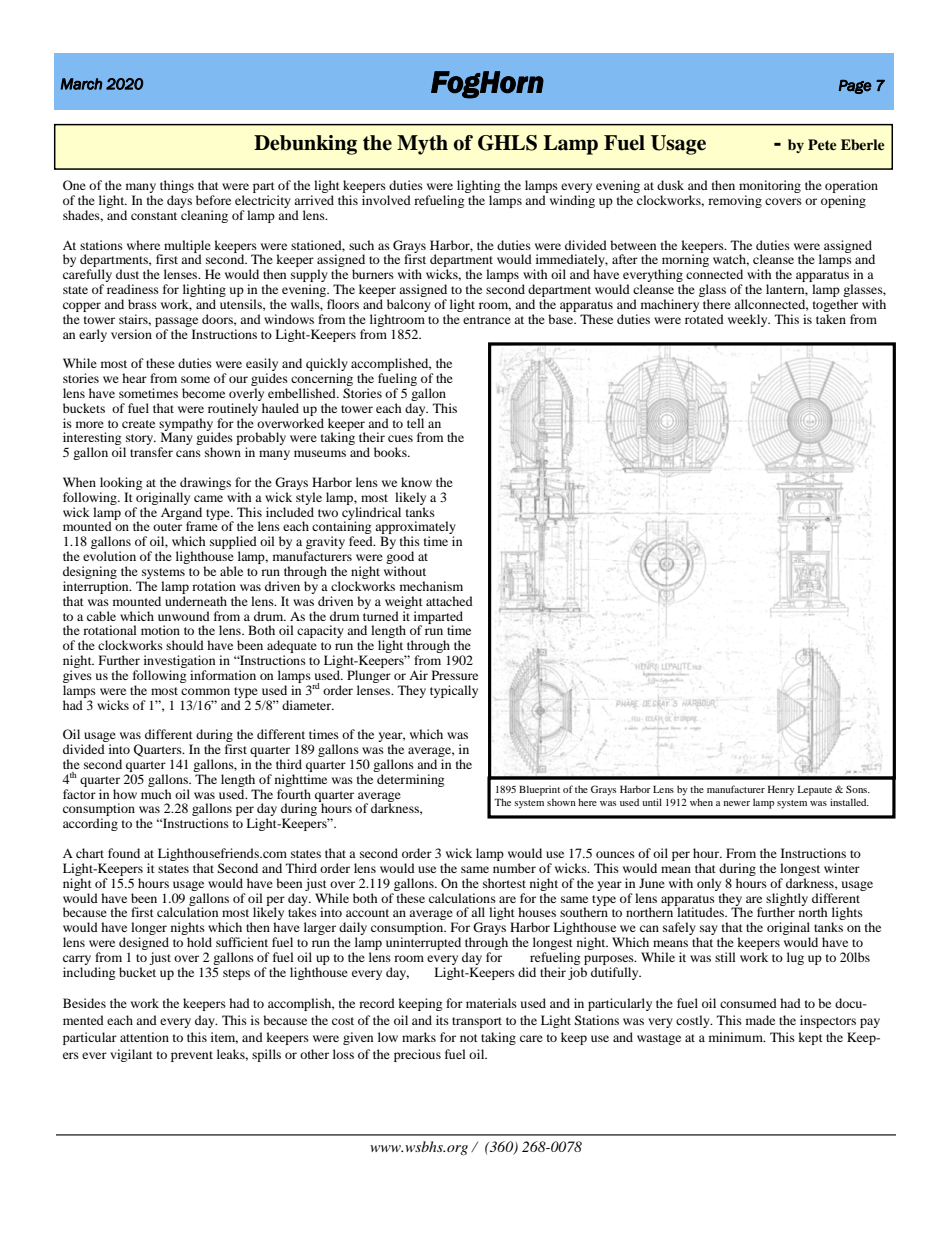  I want to click on made, so click(760, 1020).
